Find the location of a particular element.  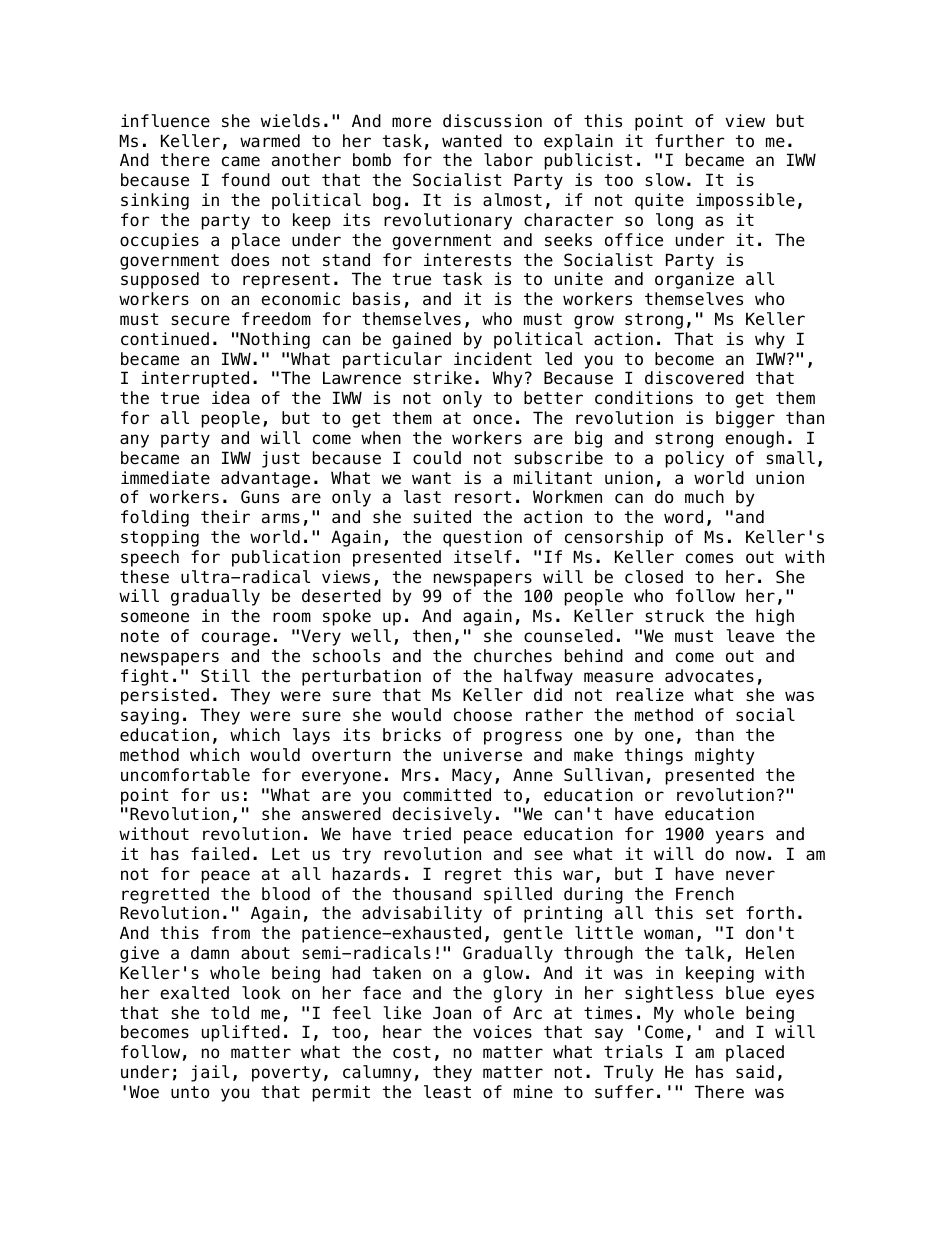

courage is located at coordinates (236, 639).
